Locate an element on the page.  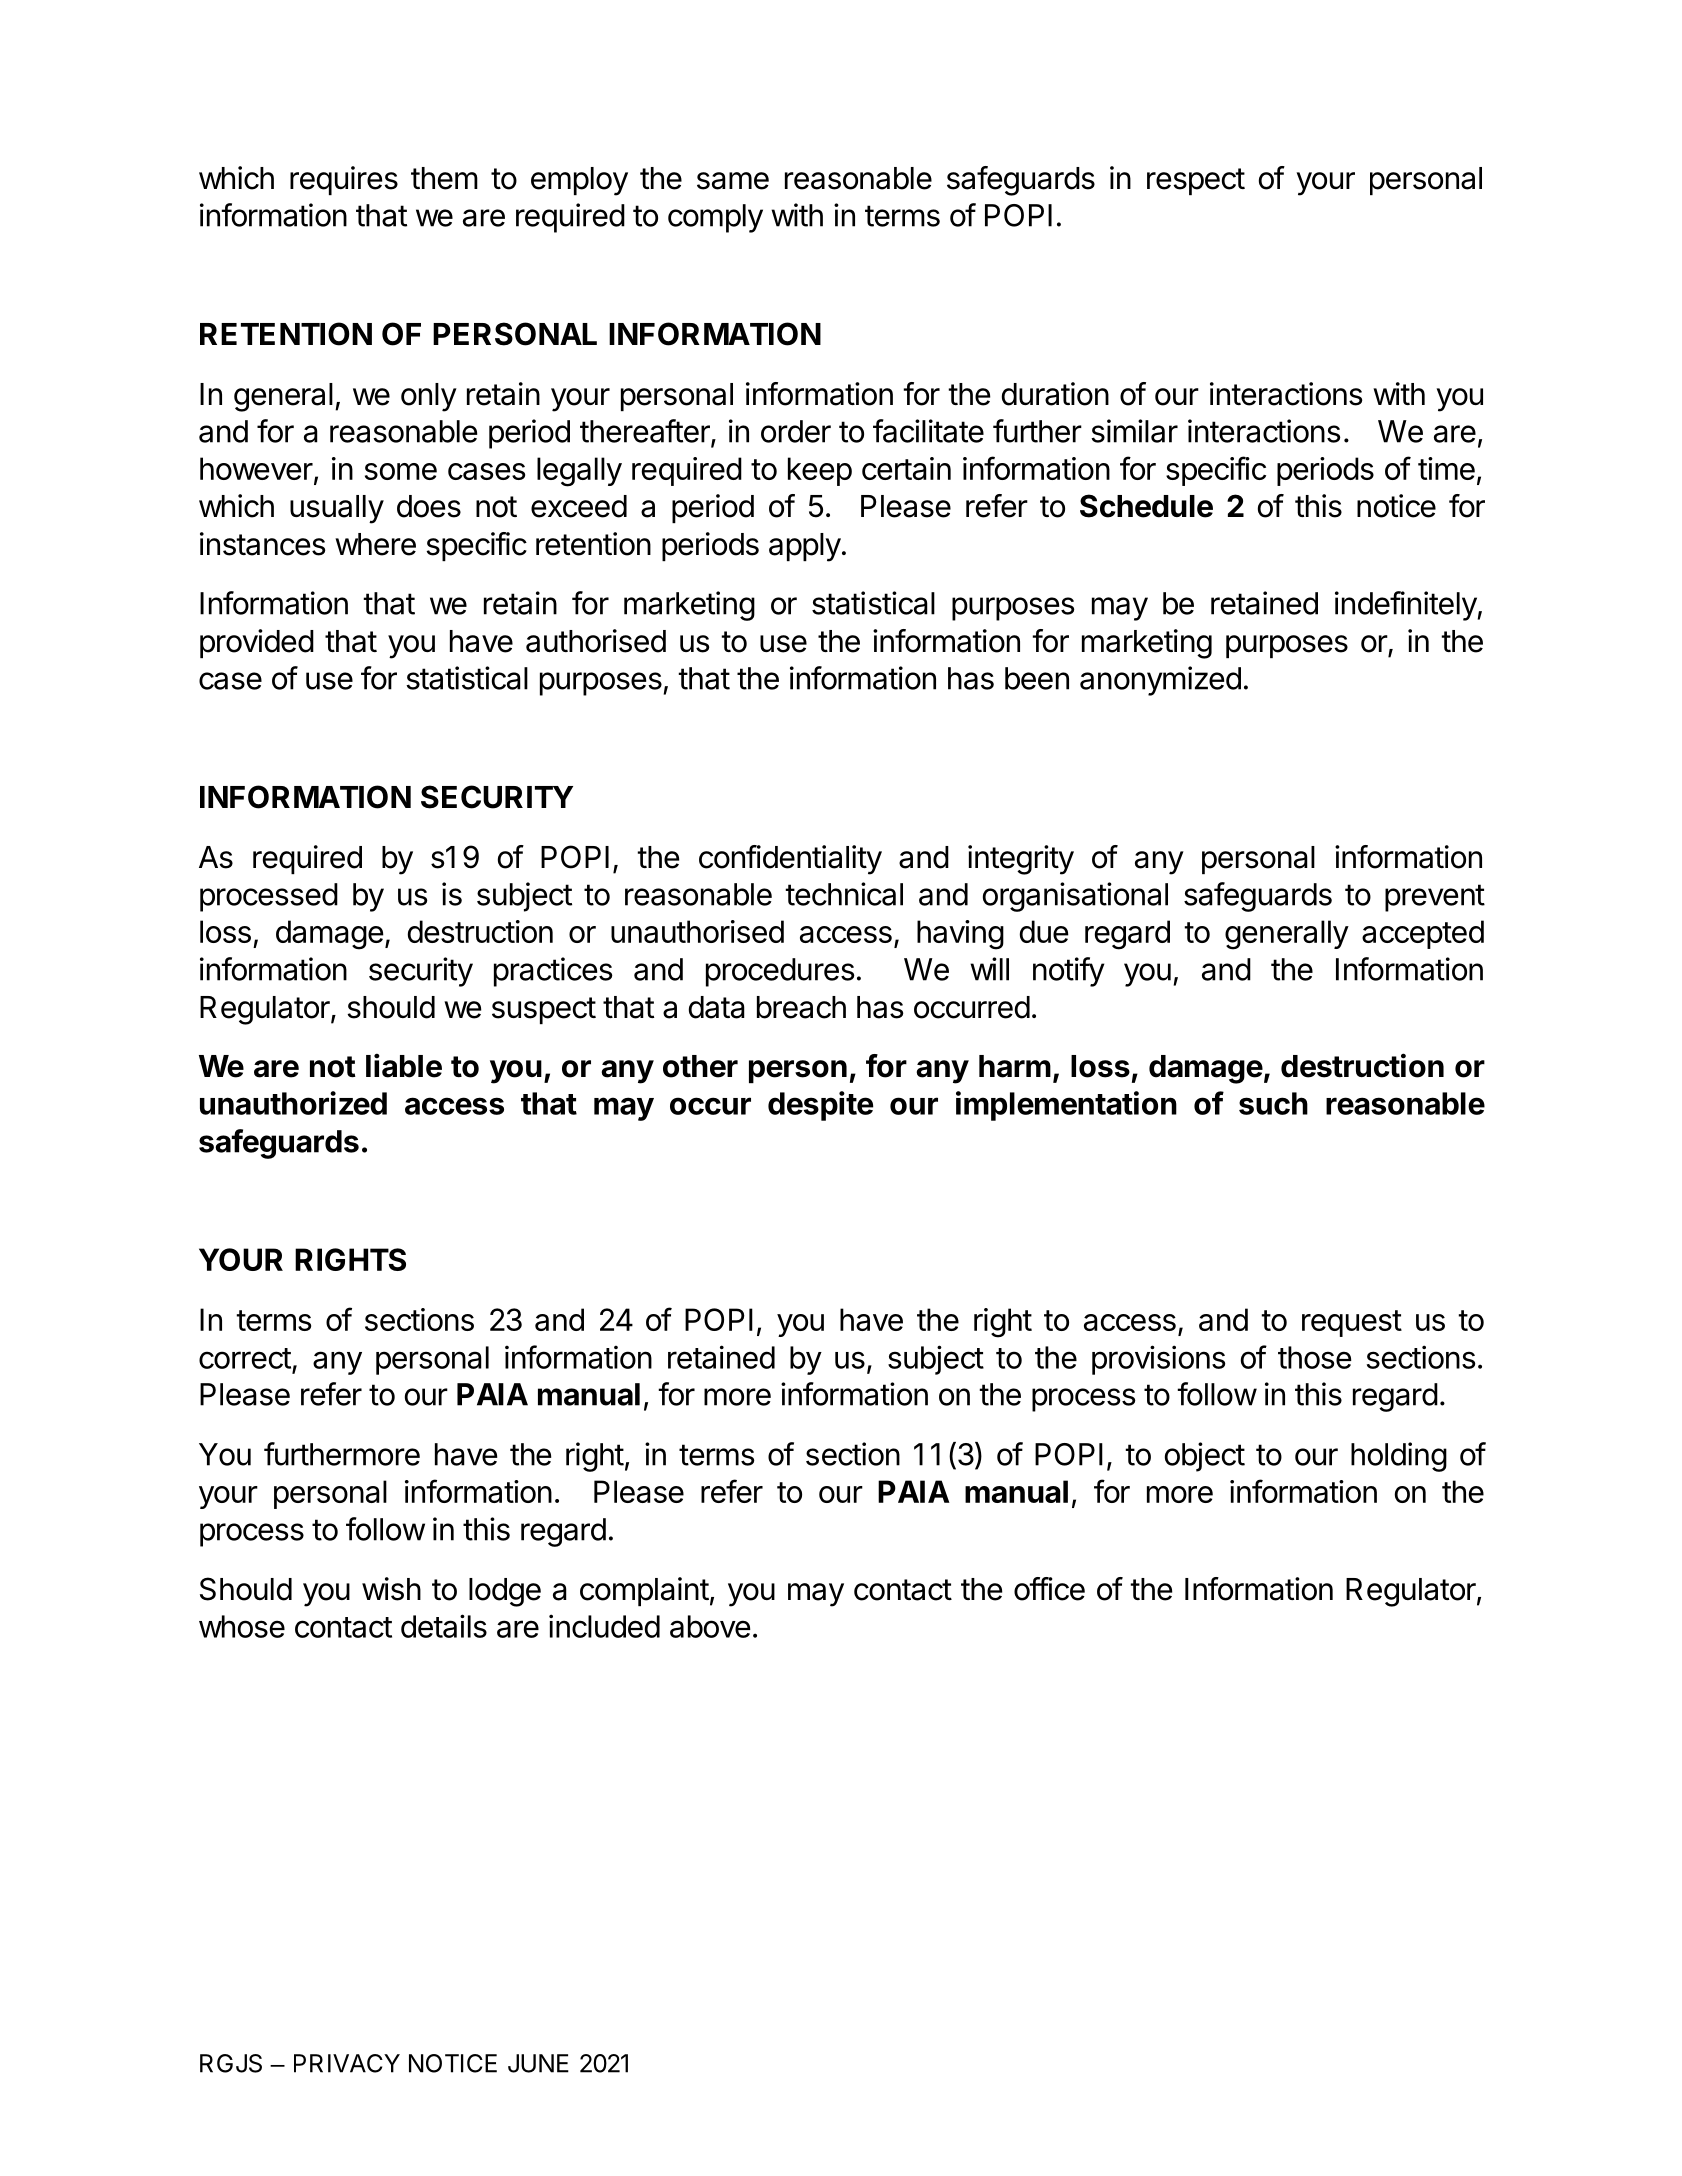
prevent is located at coordinates (1435, 898).
